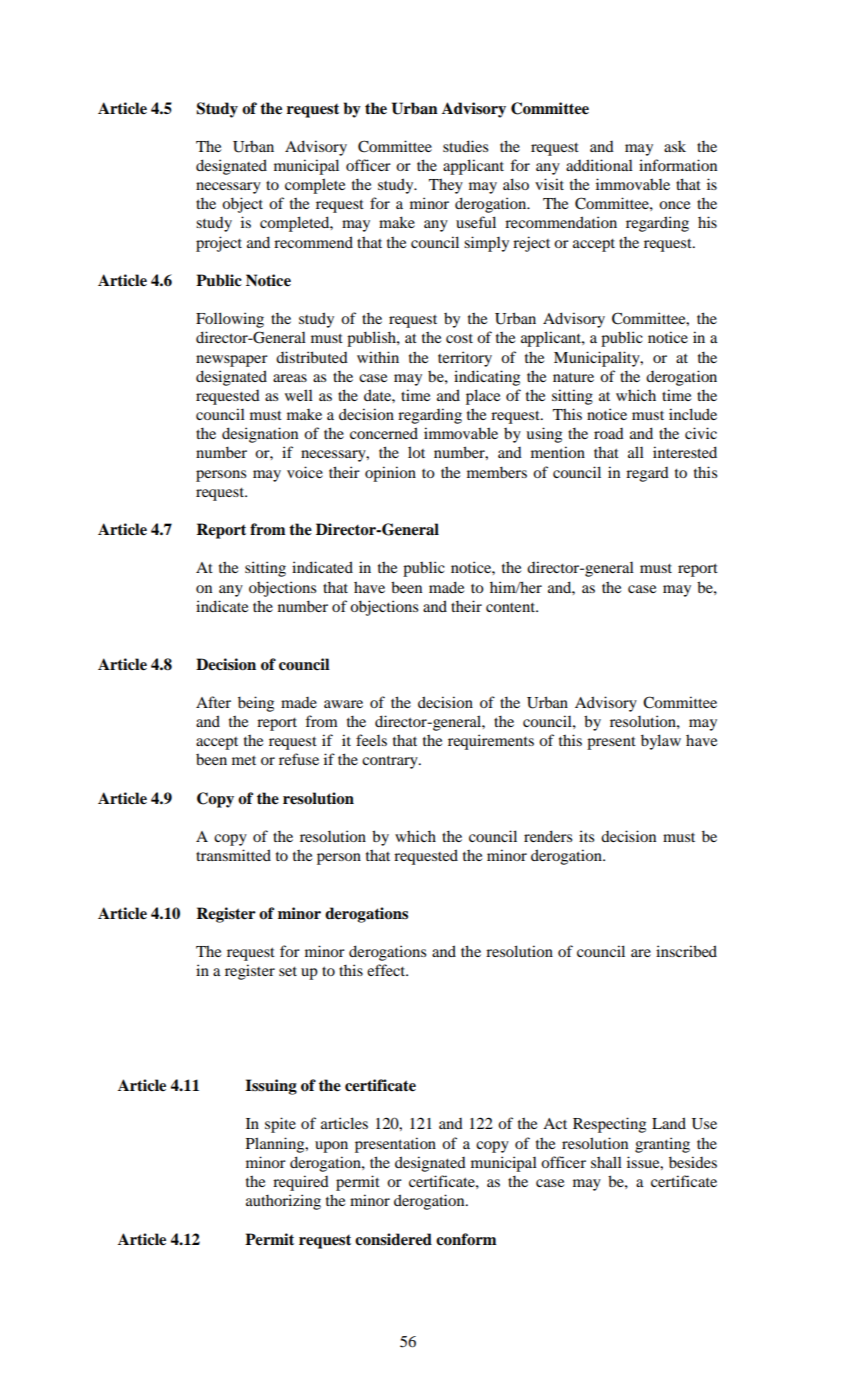 This screenshot has width=849, height=1400. I want to click on authorizing, so click(283, 1202).
